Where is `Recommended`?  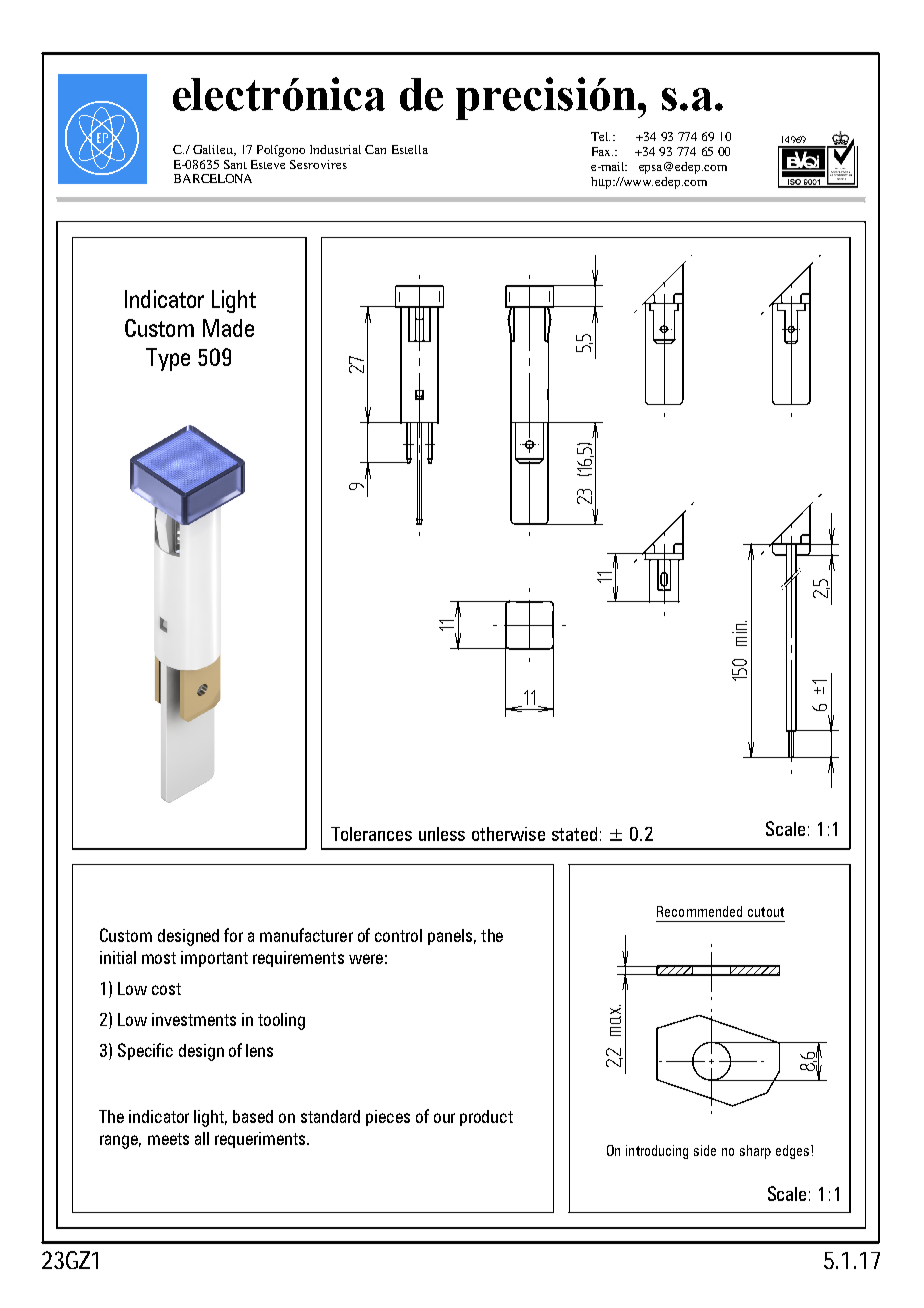 Recommended is located at coordinates (699, 911).
